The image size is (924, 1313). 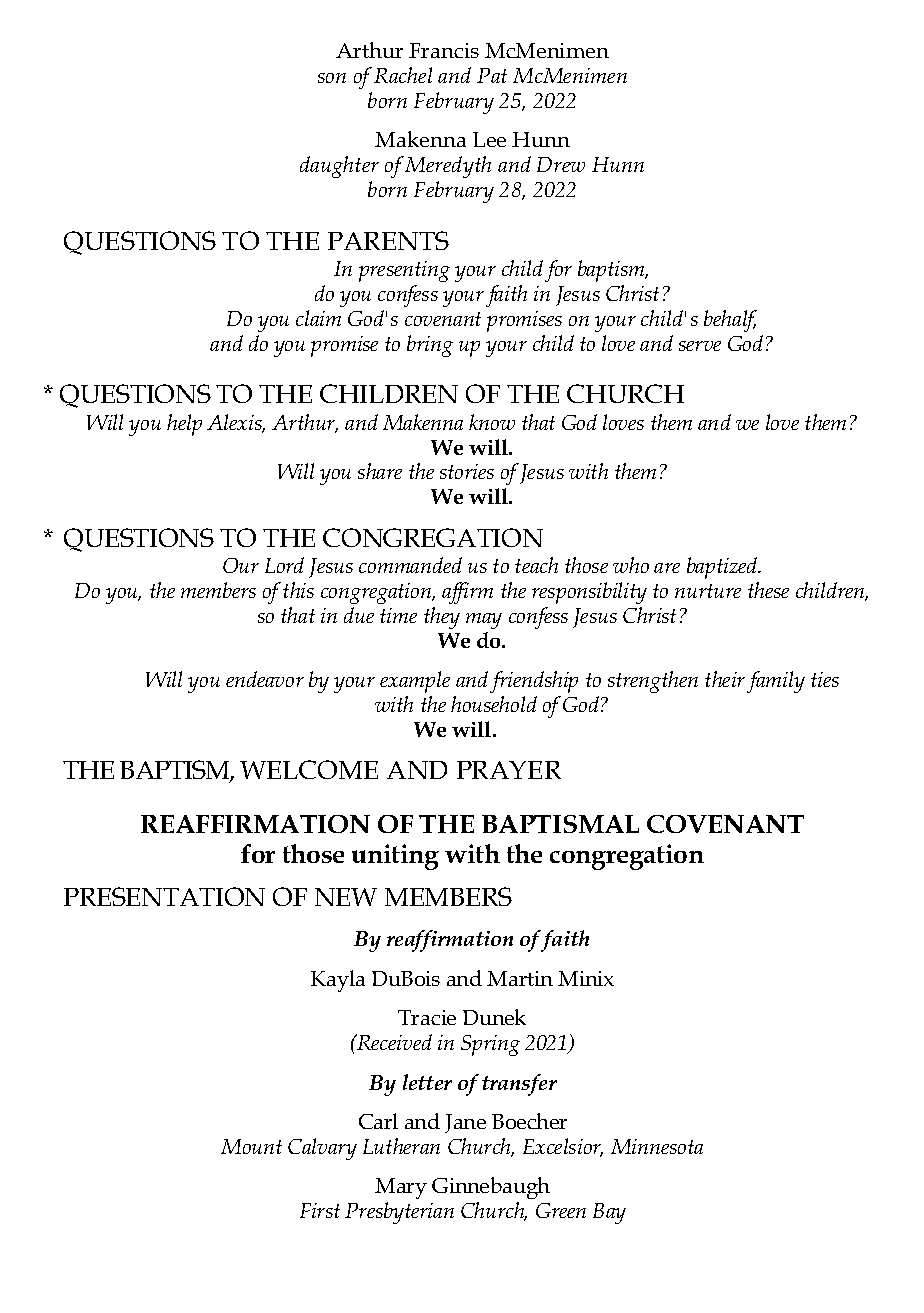 What do you see at coordinates (492, 75) in the document?
I see `Pat` at bounding box center [492, 75].
